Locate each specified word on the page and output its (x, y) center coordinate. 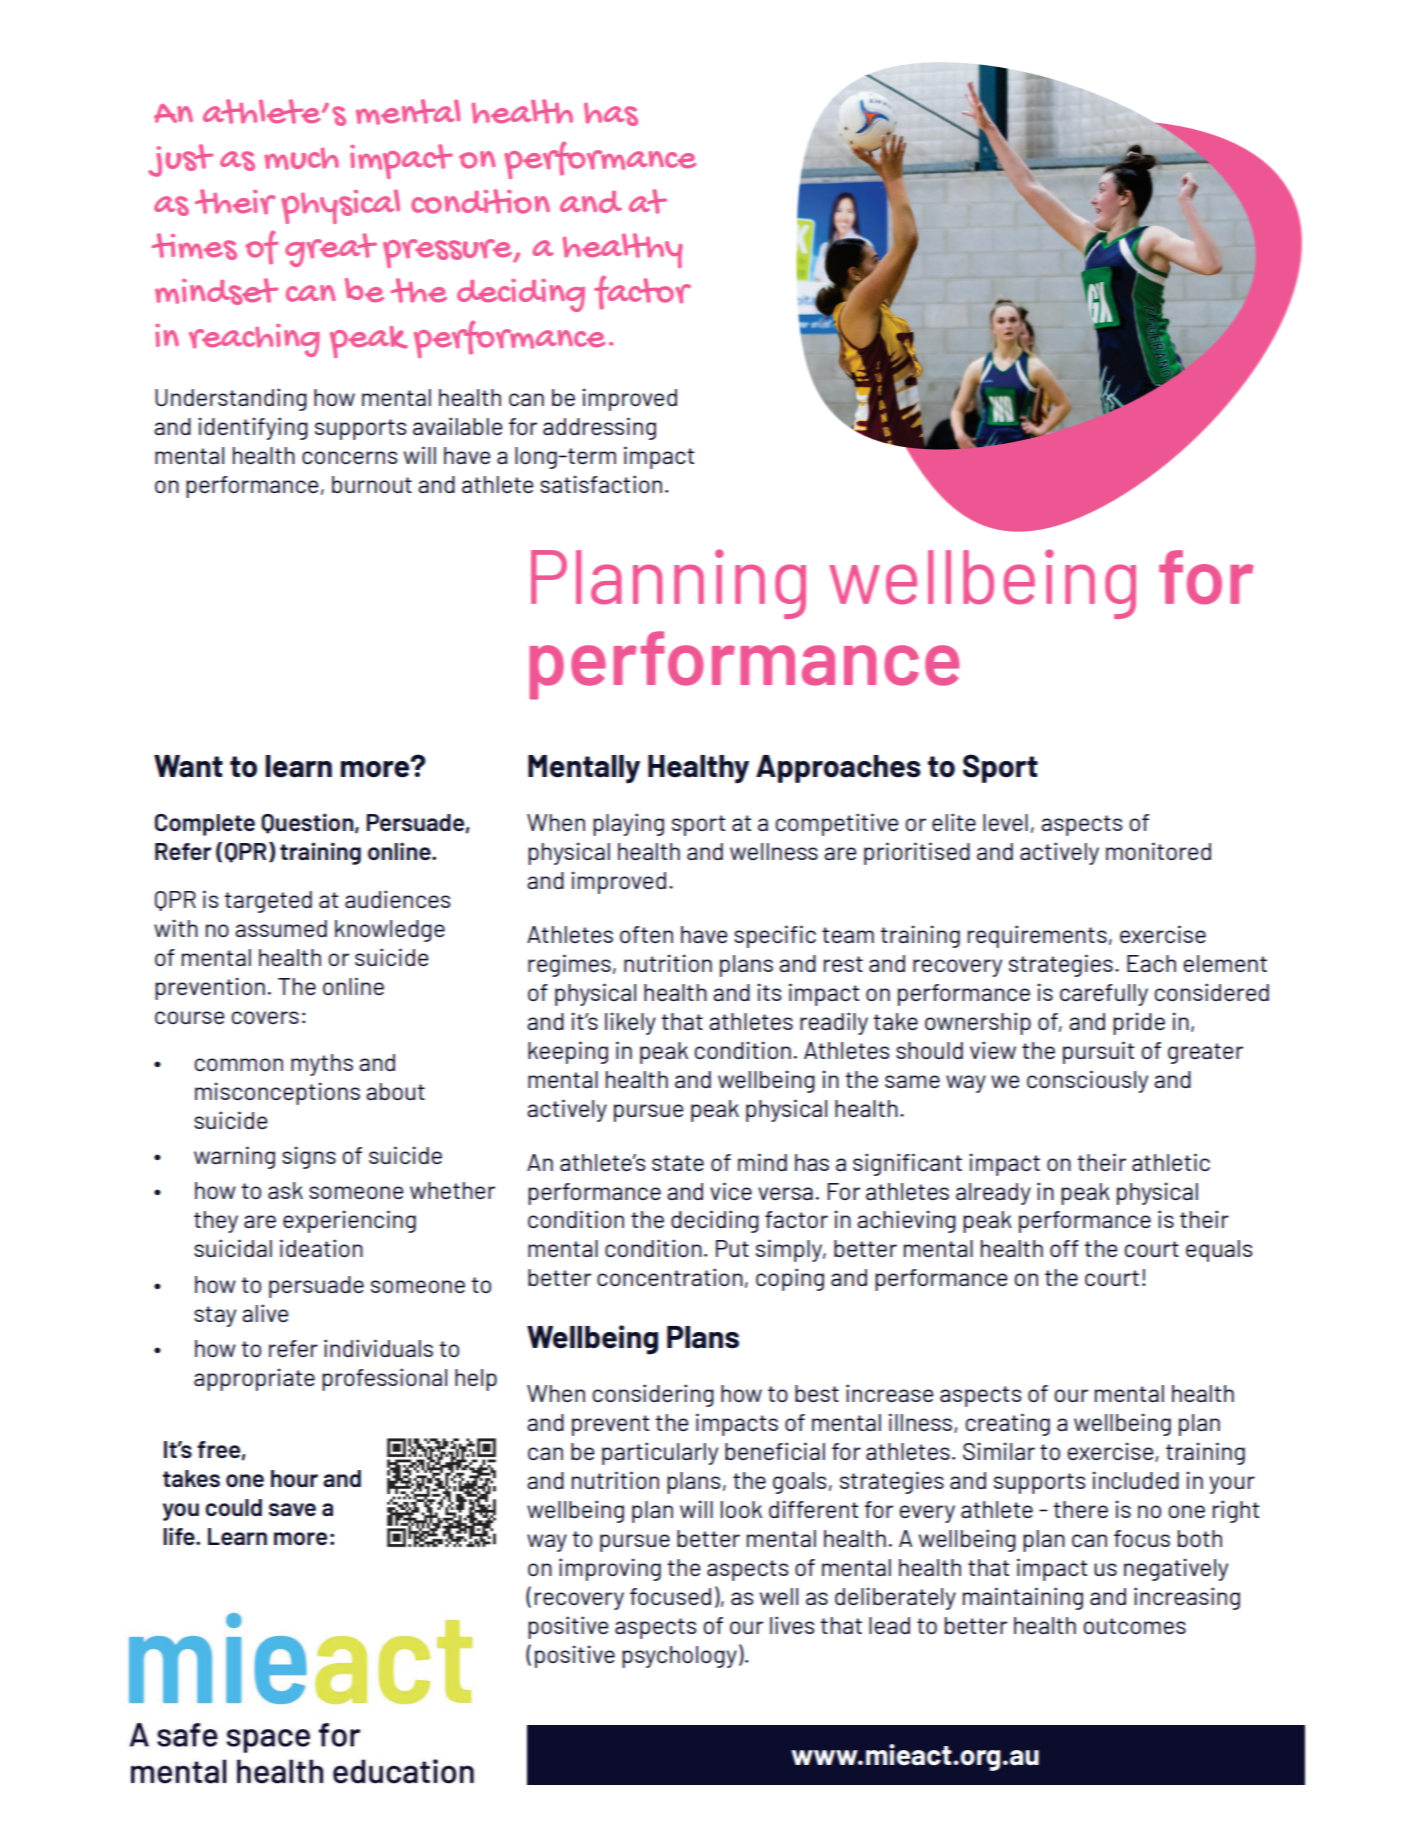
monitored (1158, 851)
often (646, 934)
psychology (679, 1657)
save (292, 1509)
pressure (448, 253)
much (301, 159)
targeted (268, 902)
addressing (599, 428)
